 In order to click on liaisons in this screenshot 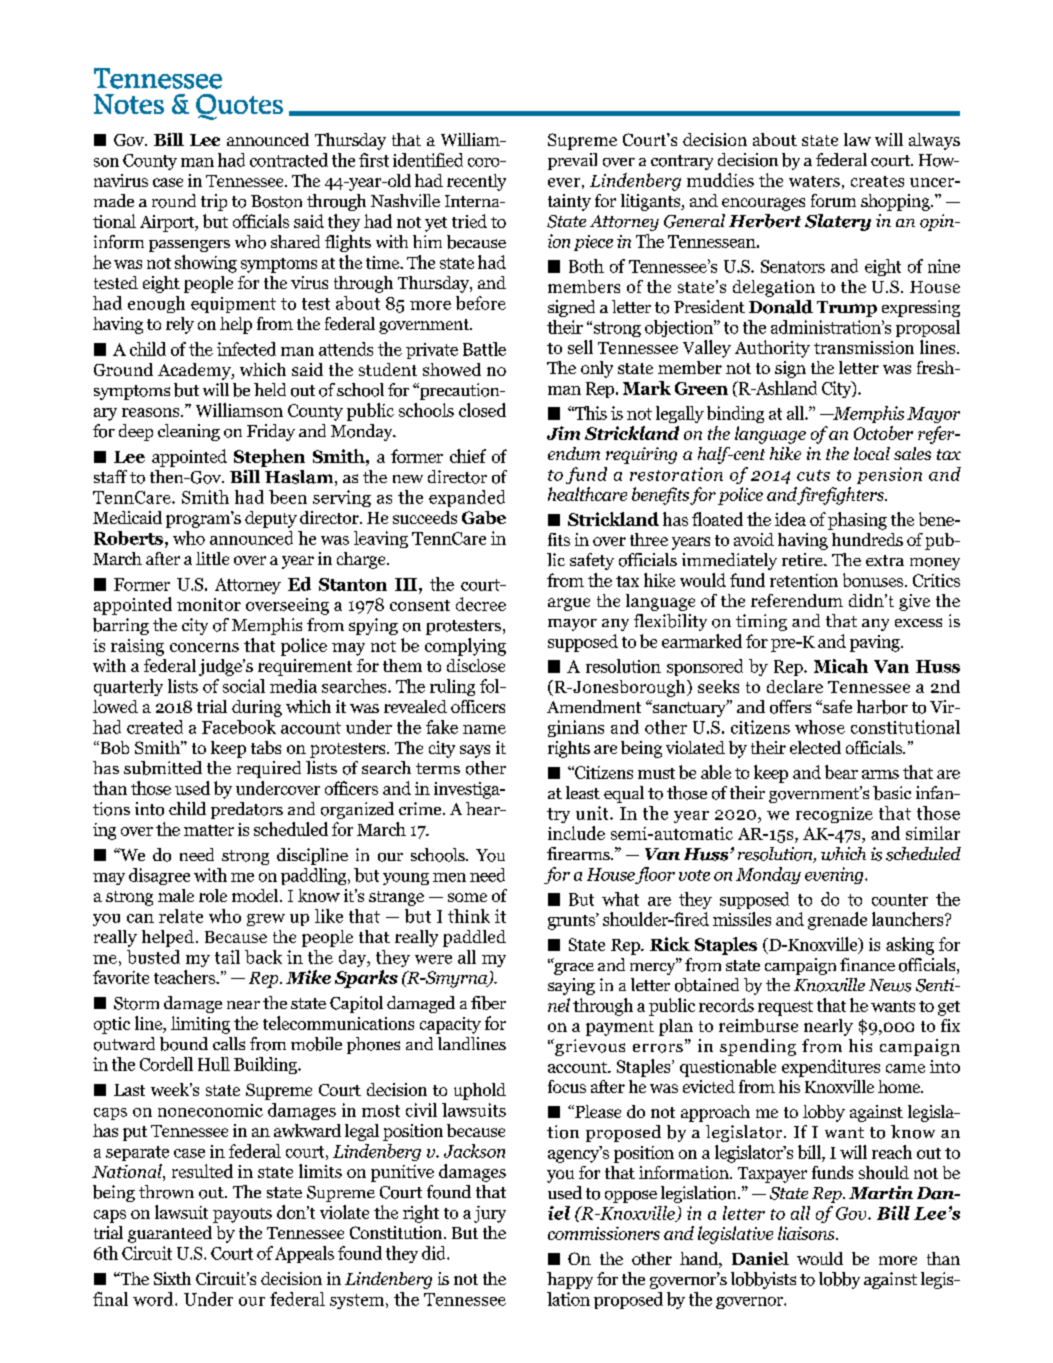, I will do `click(807, 1233)`.
